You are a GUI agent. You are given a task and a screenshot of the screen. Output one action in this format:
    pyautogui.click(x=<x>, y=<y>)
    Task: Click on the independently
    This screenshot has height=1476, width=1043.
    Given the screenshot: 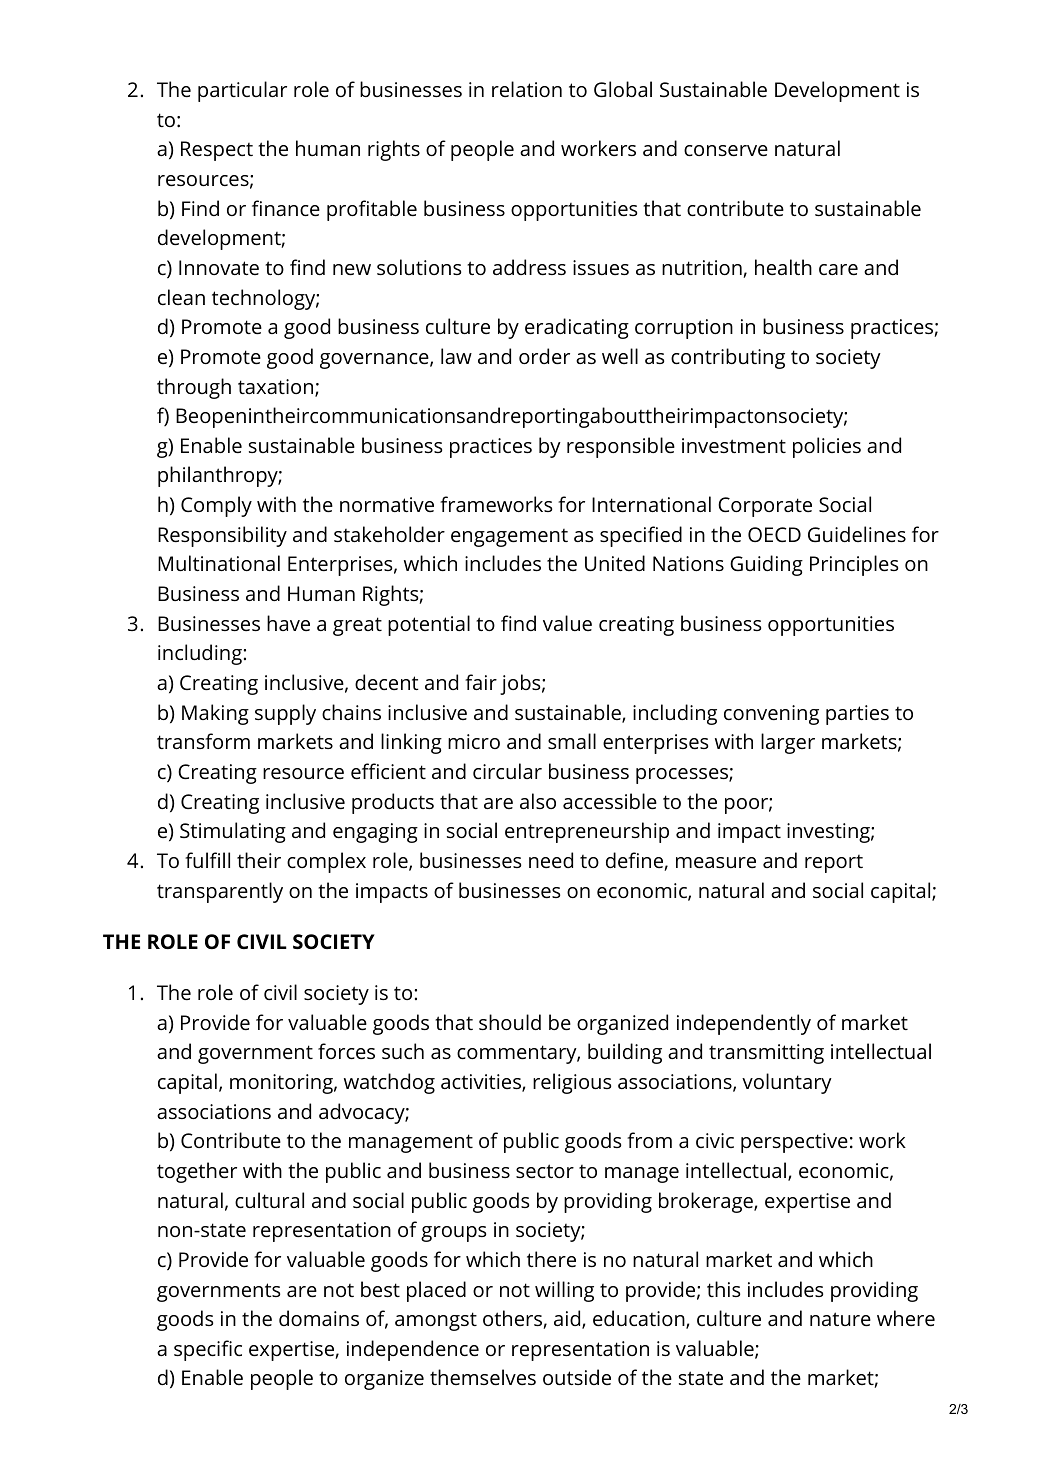 What is the action you would take?
    pyautogui.click(x=744, y=1024)
